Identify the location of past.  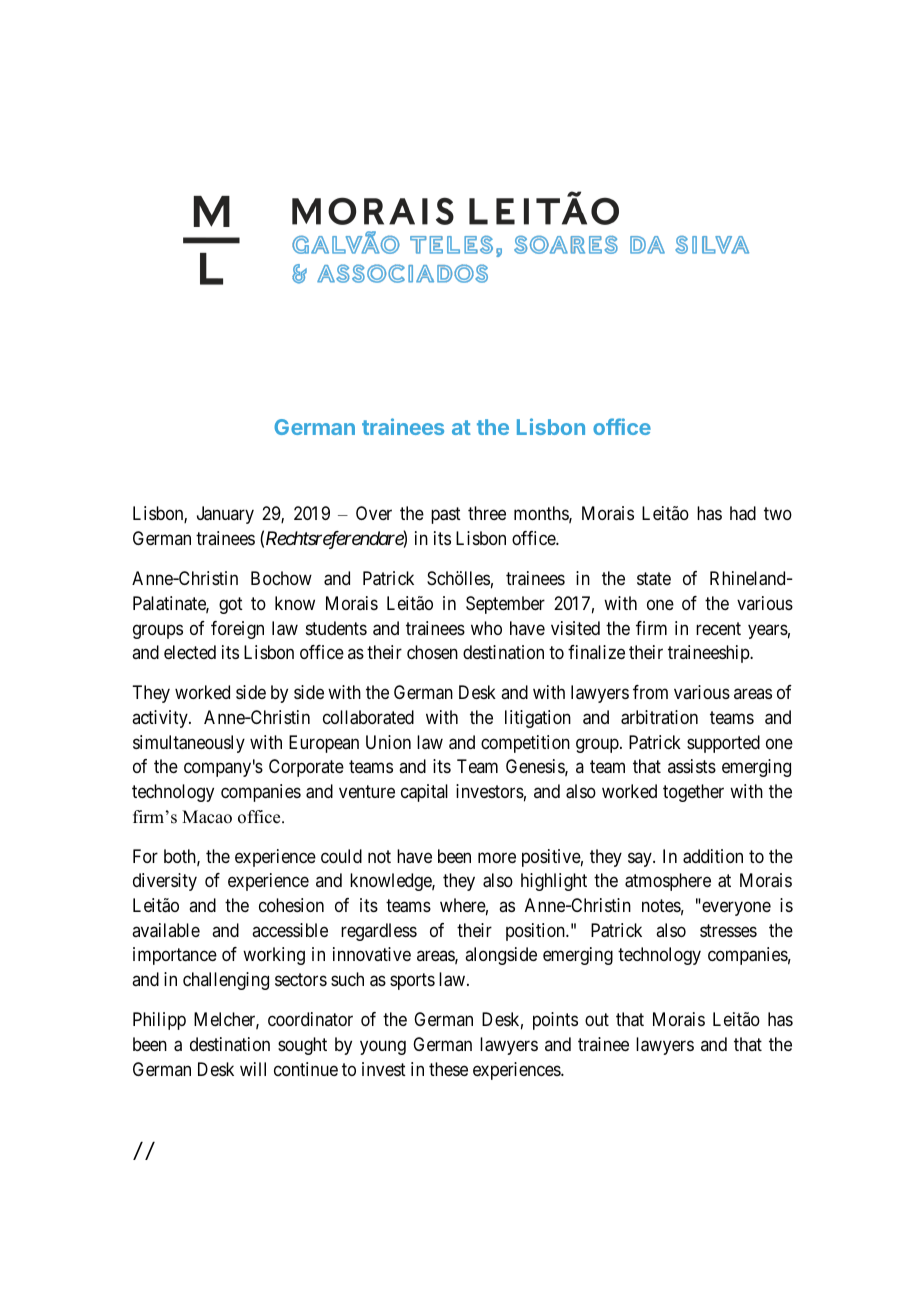
(446, 516).
